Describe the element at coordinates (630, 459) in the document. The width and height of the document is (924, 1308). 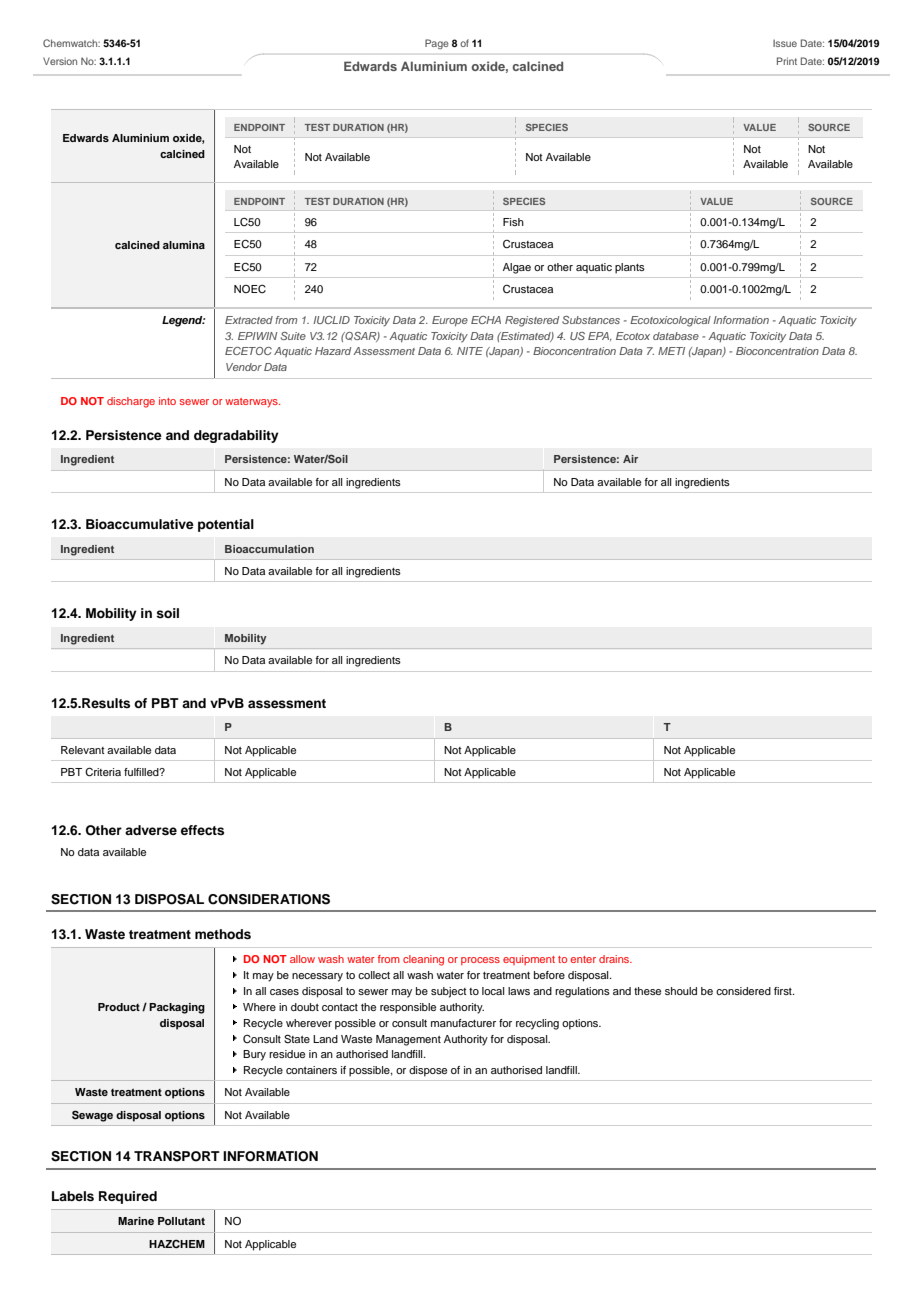
I see `Air` at that location.
